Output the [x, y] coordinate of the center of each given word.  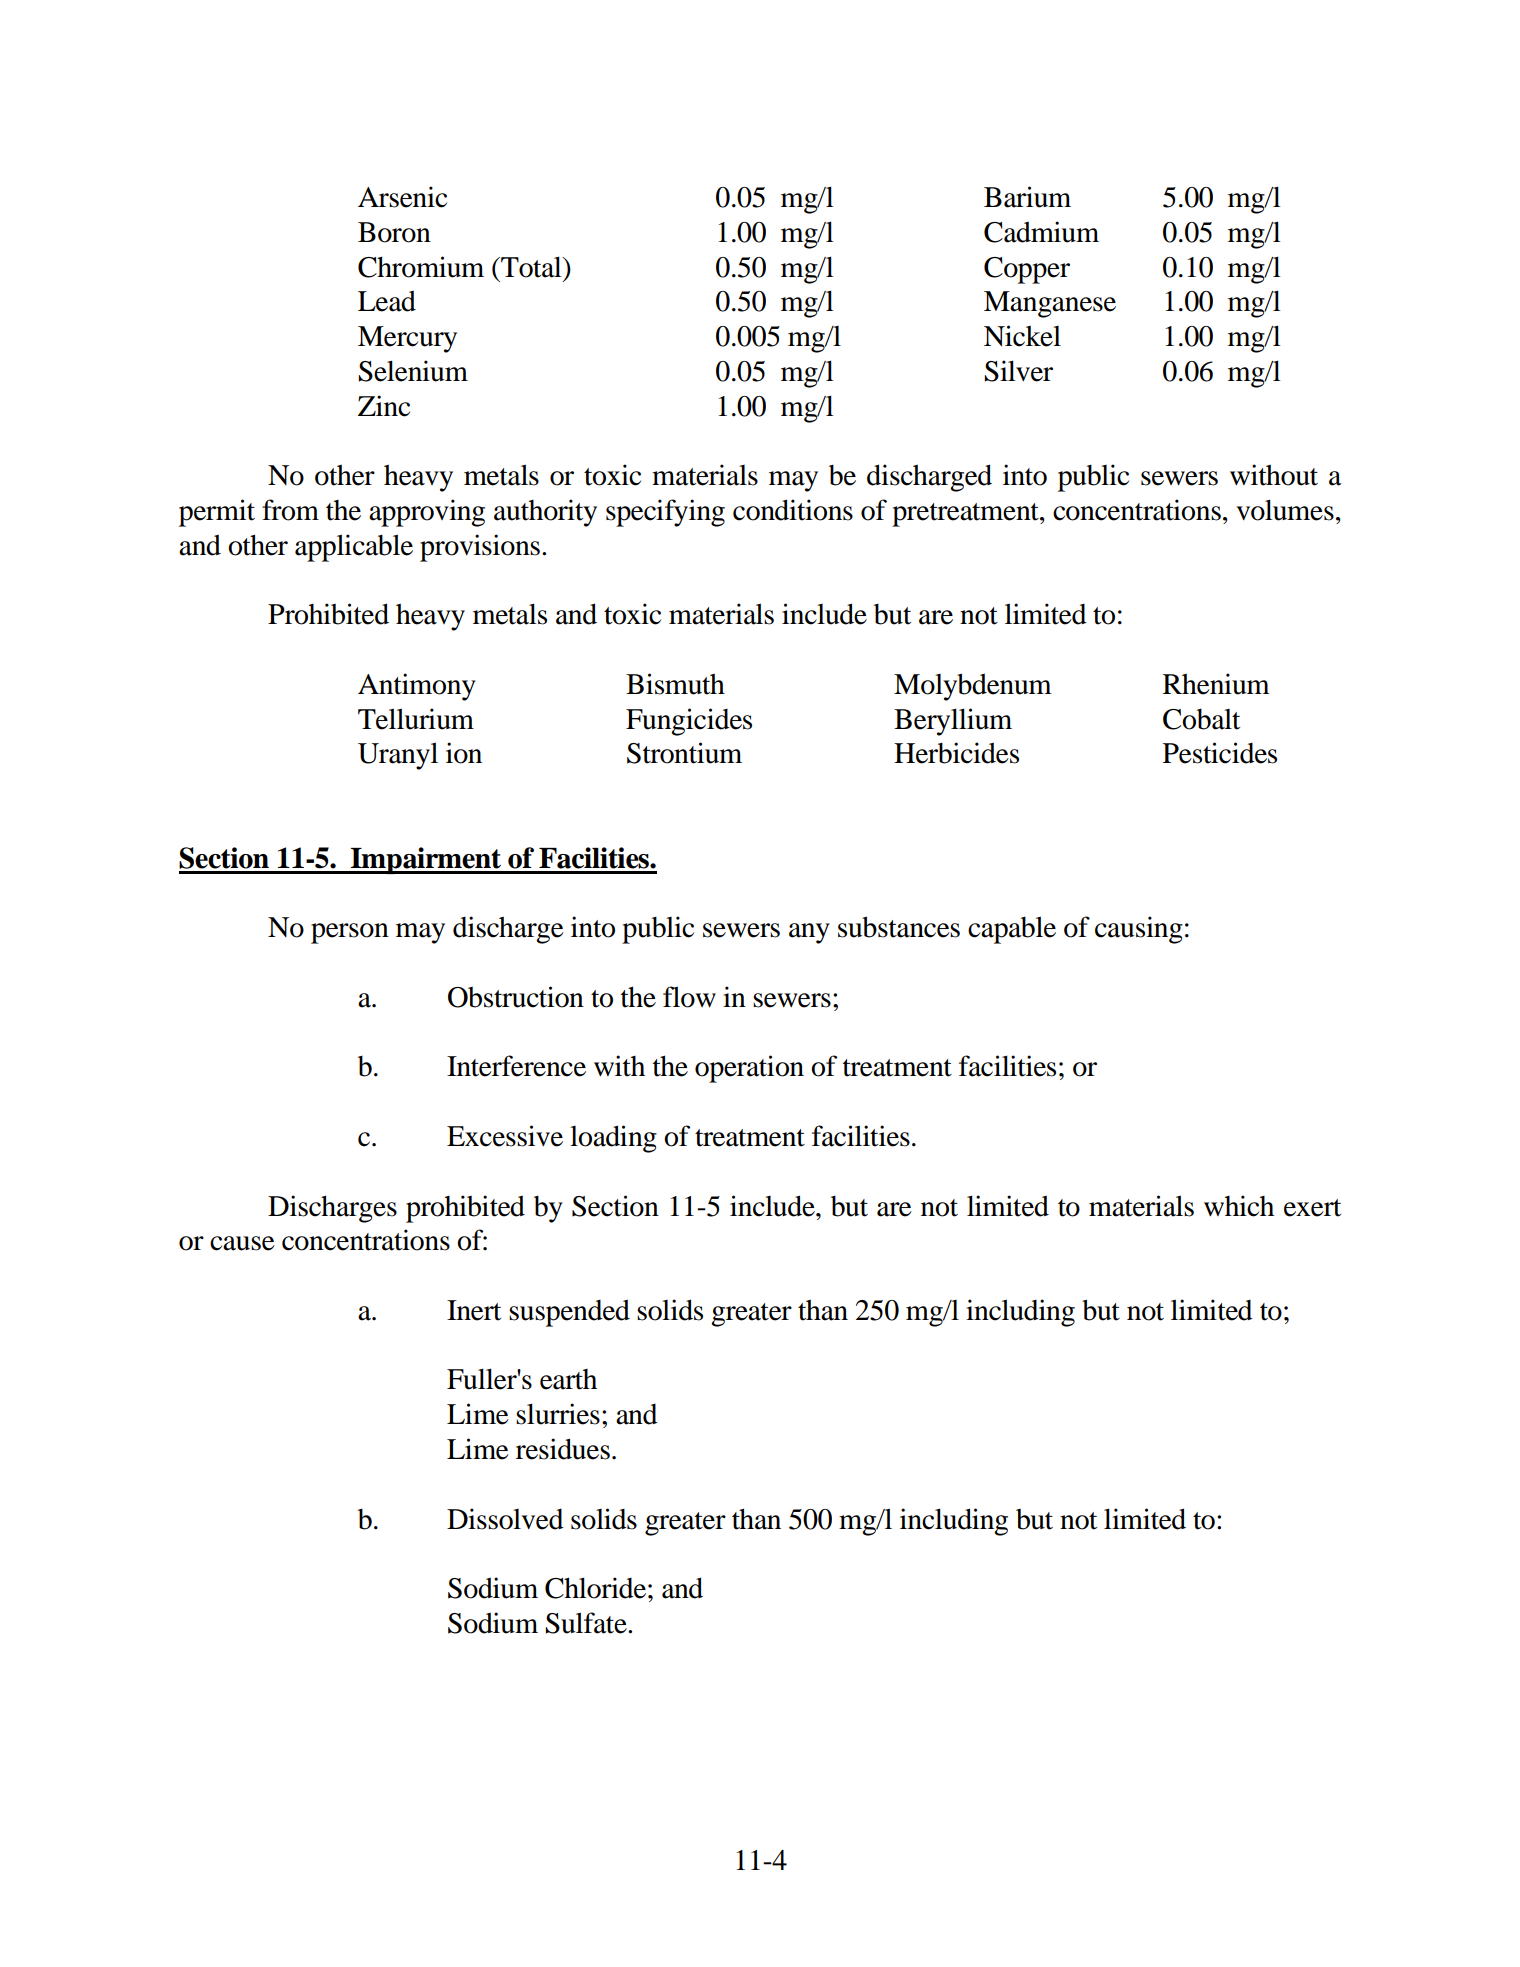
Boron [394, 232]
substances [899, 927]
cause [242, 1243]
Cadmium [1041, 232]
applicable [354, 548]
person [350, 933]
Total [531, 267]
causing [1139, 930]
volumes [1285, 510]
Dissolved [505, 1519]
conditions [793, 510]
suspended [569, 1313]
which [1239, 1206]
